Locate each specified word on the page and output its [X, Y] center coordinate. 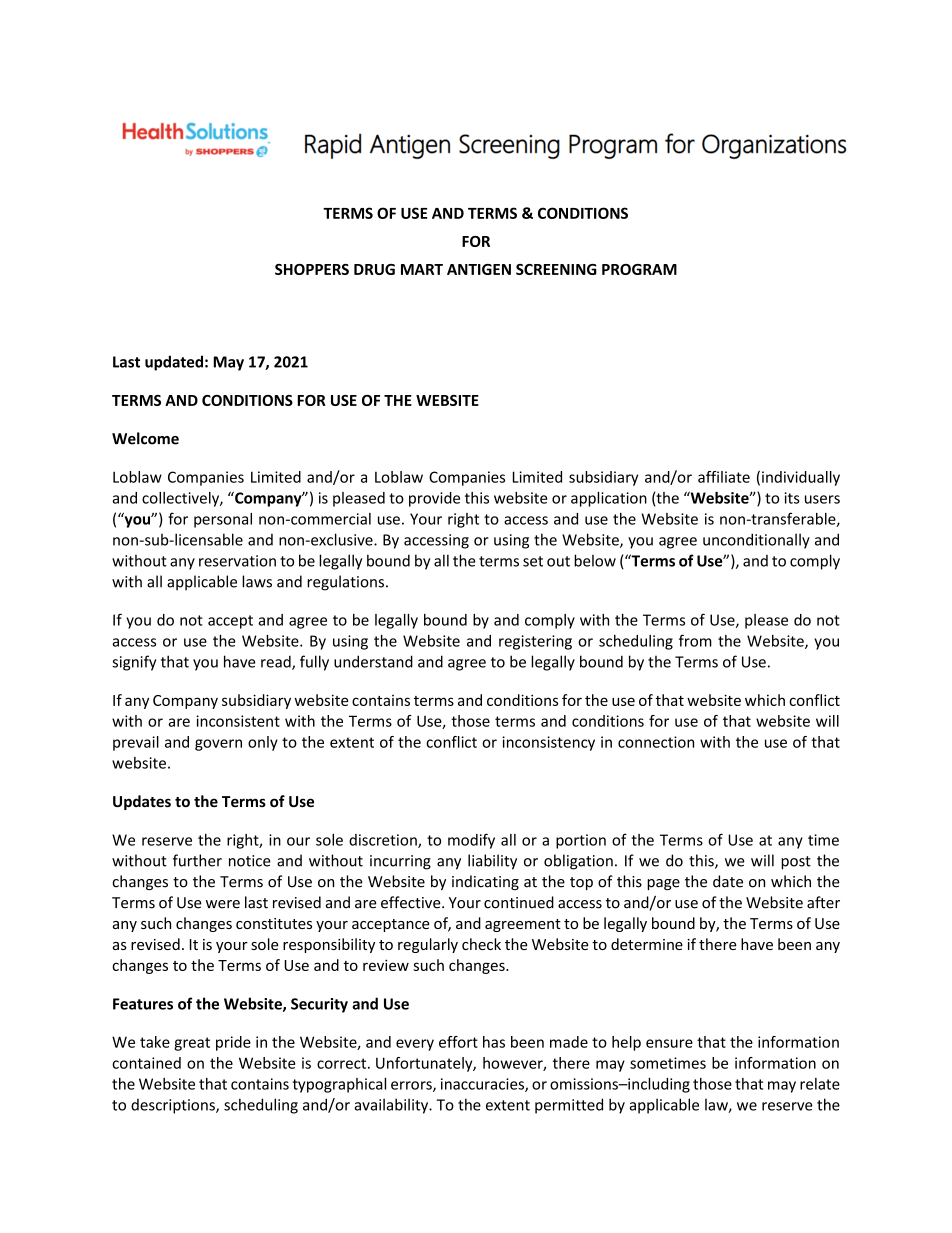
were [223, 904]
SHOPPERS [312, 269]
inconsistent [238, 721]
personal [223, 520]
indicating [485, 882]
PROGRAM [639, 269]
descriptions [174, 1106]
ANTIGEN [479, 269]
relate [820, 1084]
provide [434, 499]
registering [535, 642]
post [796, 863]
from [695, 640]
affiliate [724, 477]
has [494, 1042]
